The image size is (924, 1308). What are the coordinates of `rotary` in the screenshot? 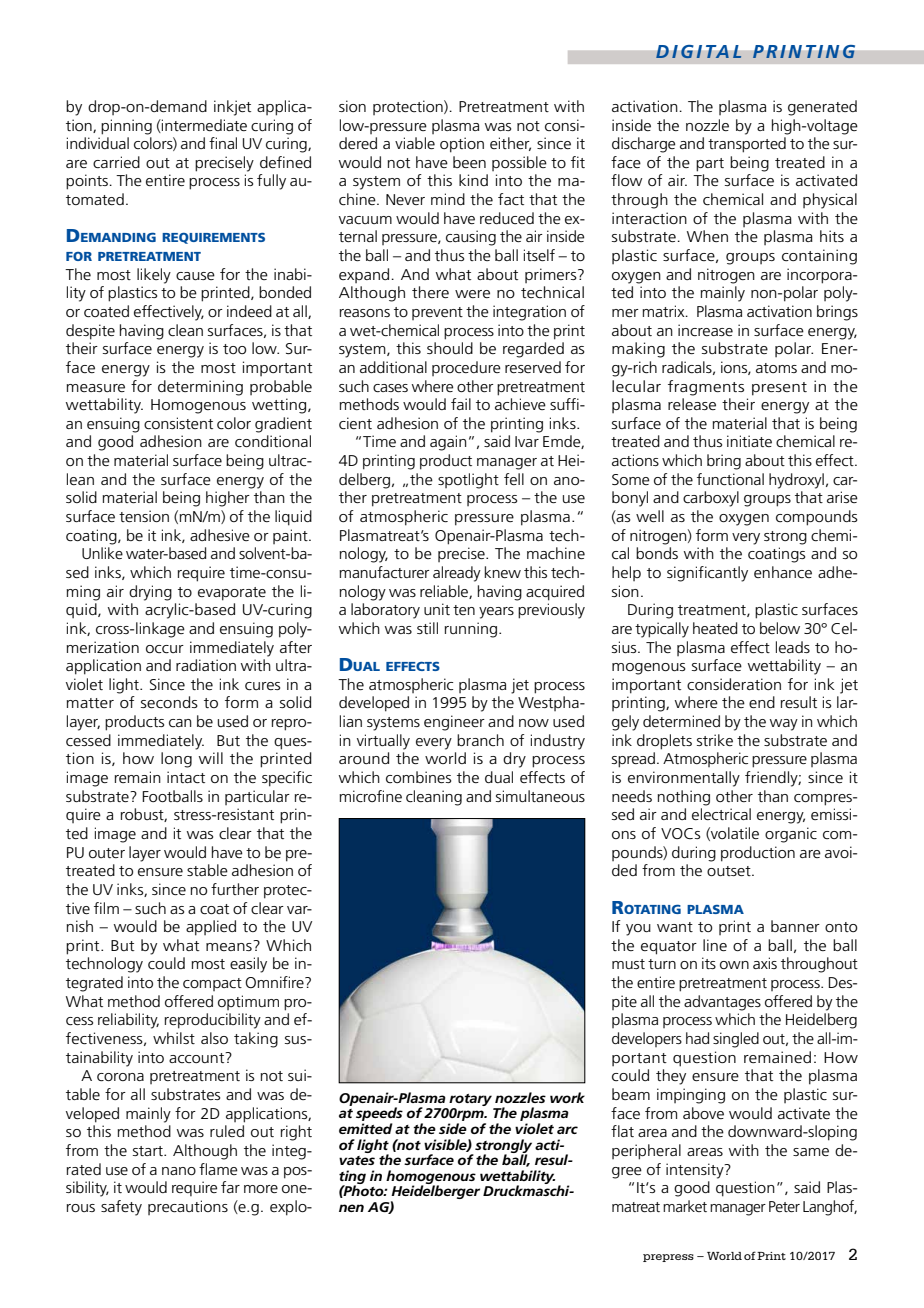 It's located at (470, 1100).
